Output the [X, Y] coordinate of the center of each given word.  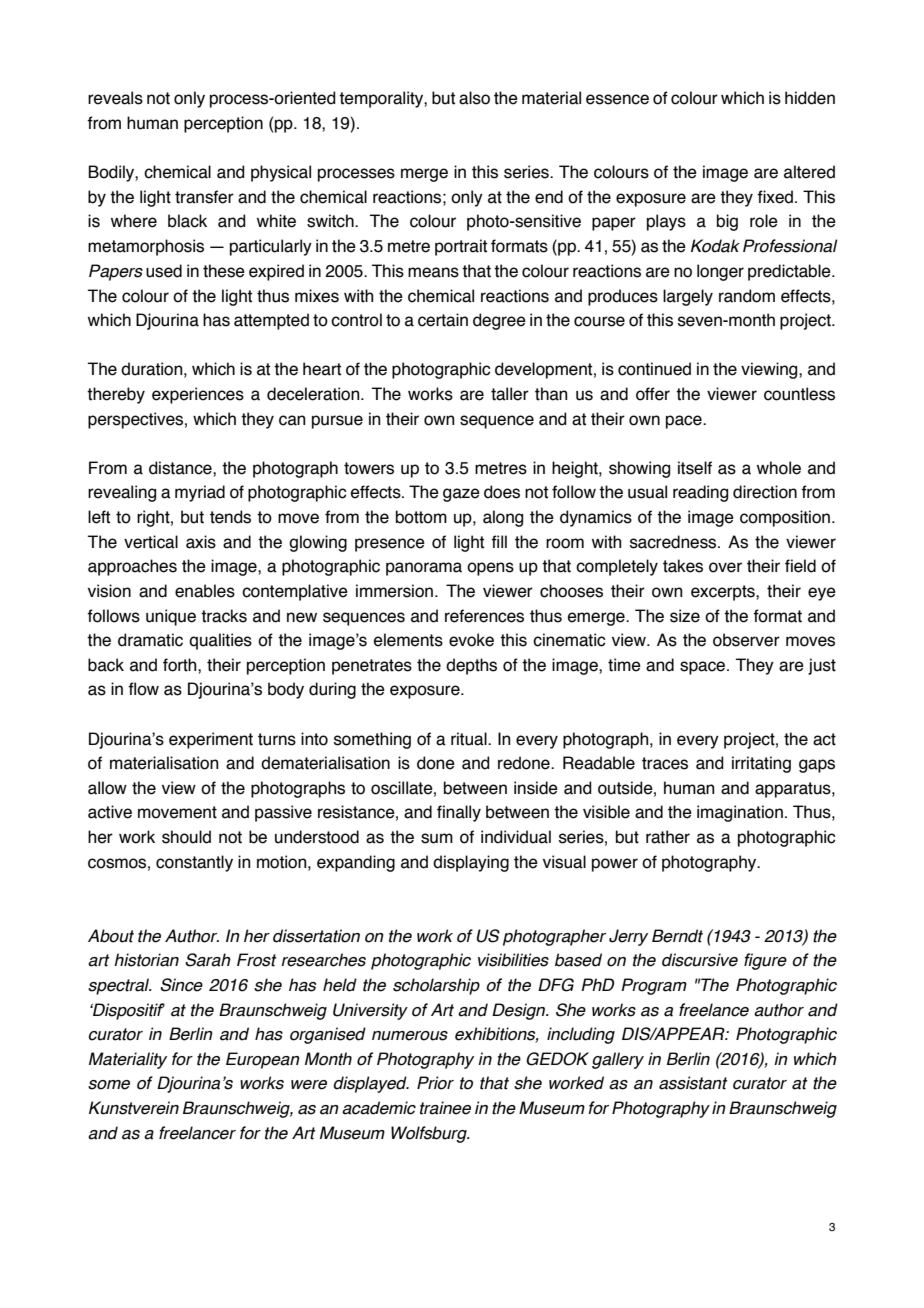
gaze [461, 495]
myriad [200, 493]
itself [695, 468]
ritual [470, 739]
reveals [115, 98]
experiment [211, 740]
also [474, 98]
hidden [810, 98]
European [263, 1060]
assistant [693, 1083]
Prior [435, 1083]
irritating [761, 764]
